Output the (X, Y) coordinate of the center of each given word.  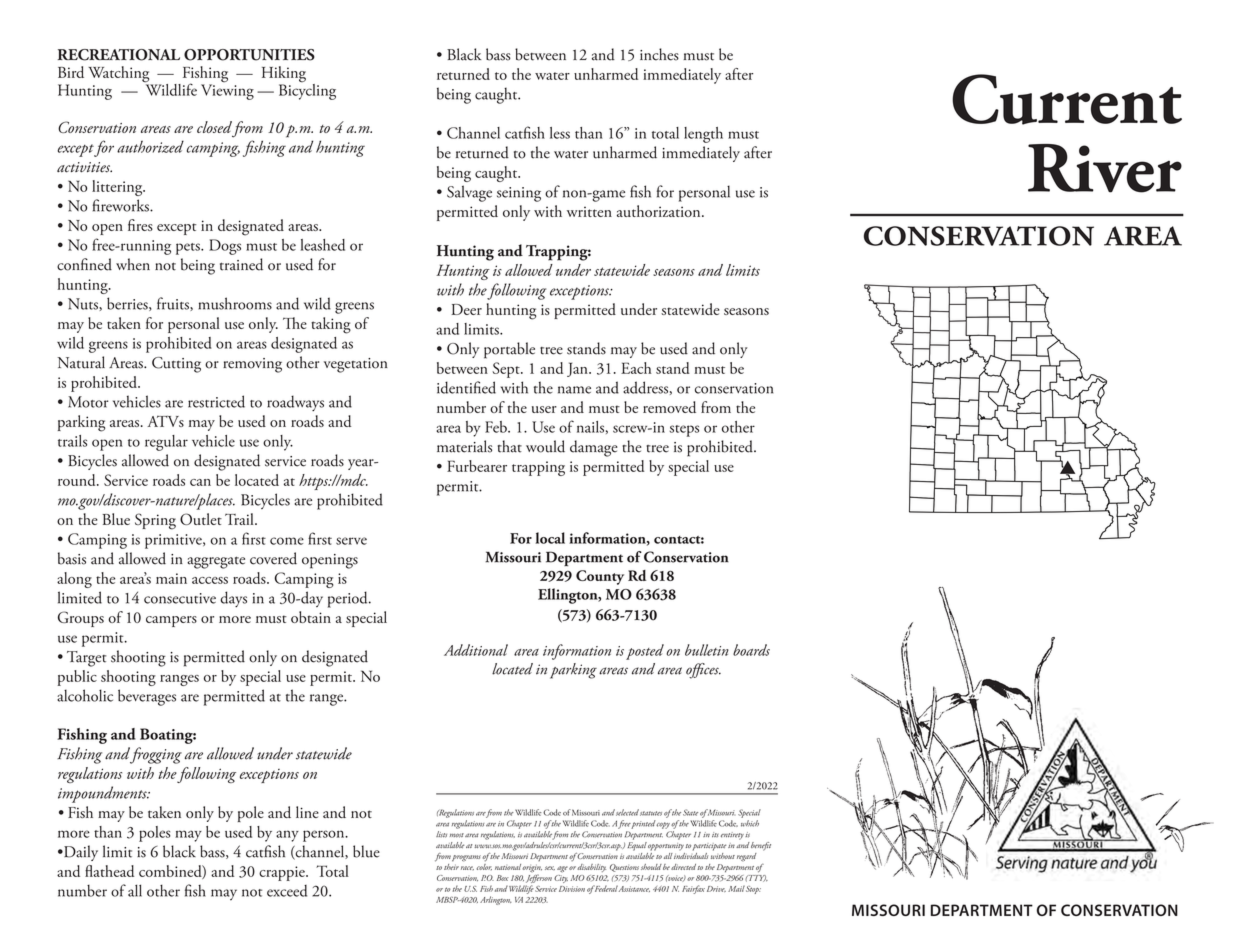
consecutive (180, 598)
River (1105, 168)
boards (751, 650)
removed (669, 407)
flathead (109, 871)
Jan (578, 369)
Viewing (227, 91)
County (600, 577)
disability (591, 868)
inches (659, 54)
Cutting (176, 365)
